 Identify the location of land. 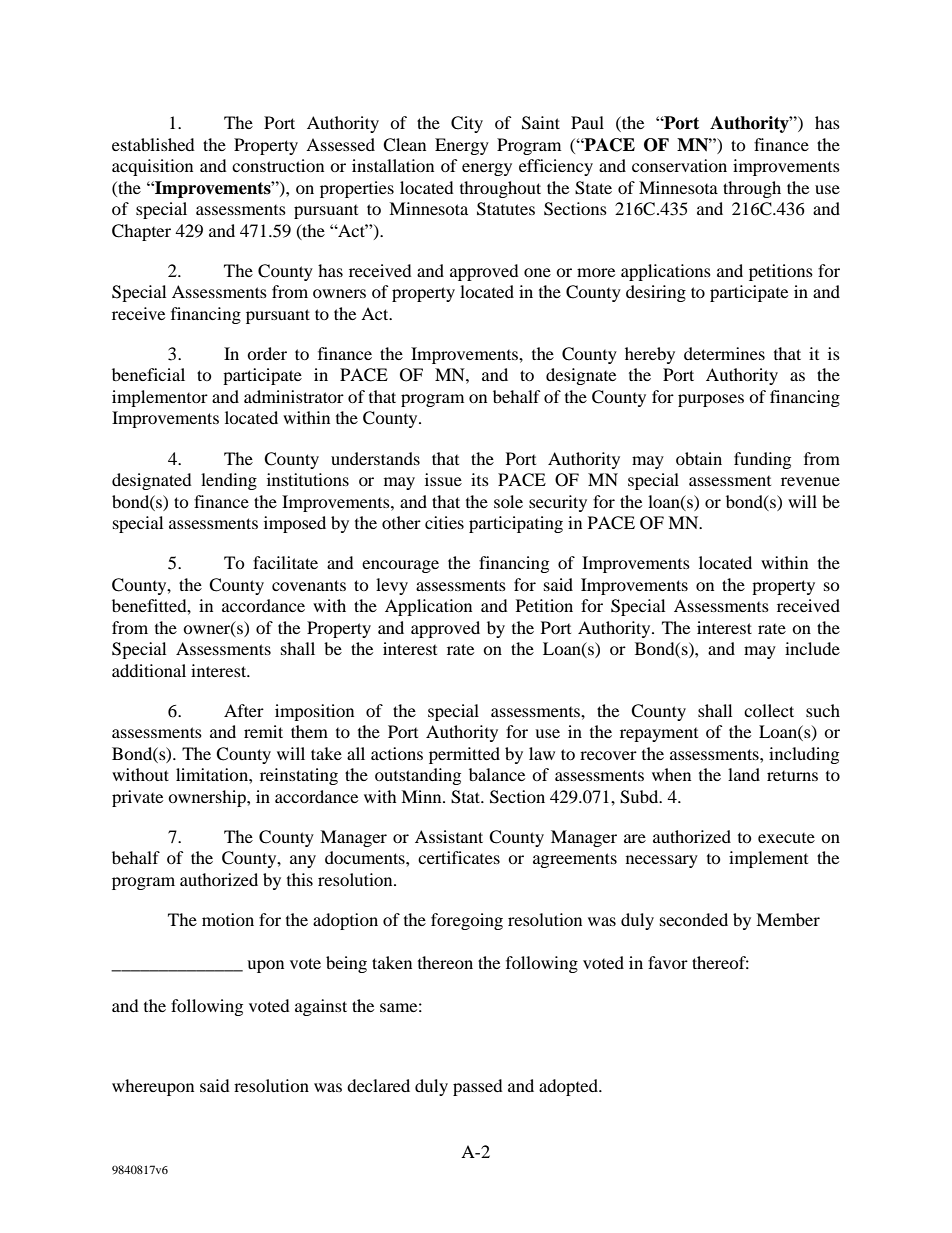
(744, 774).
